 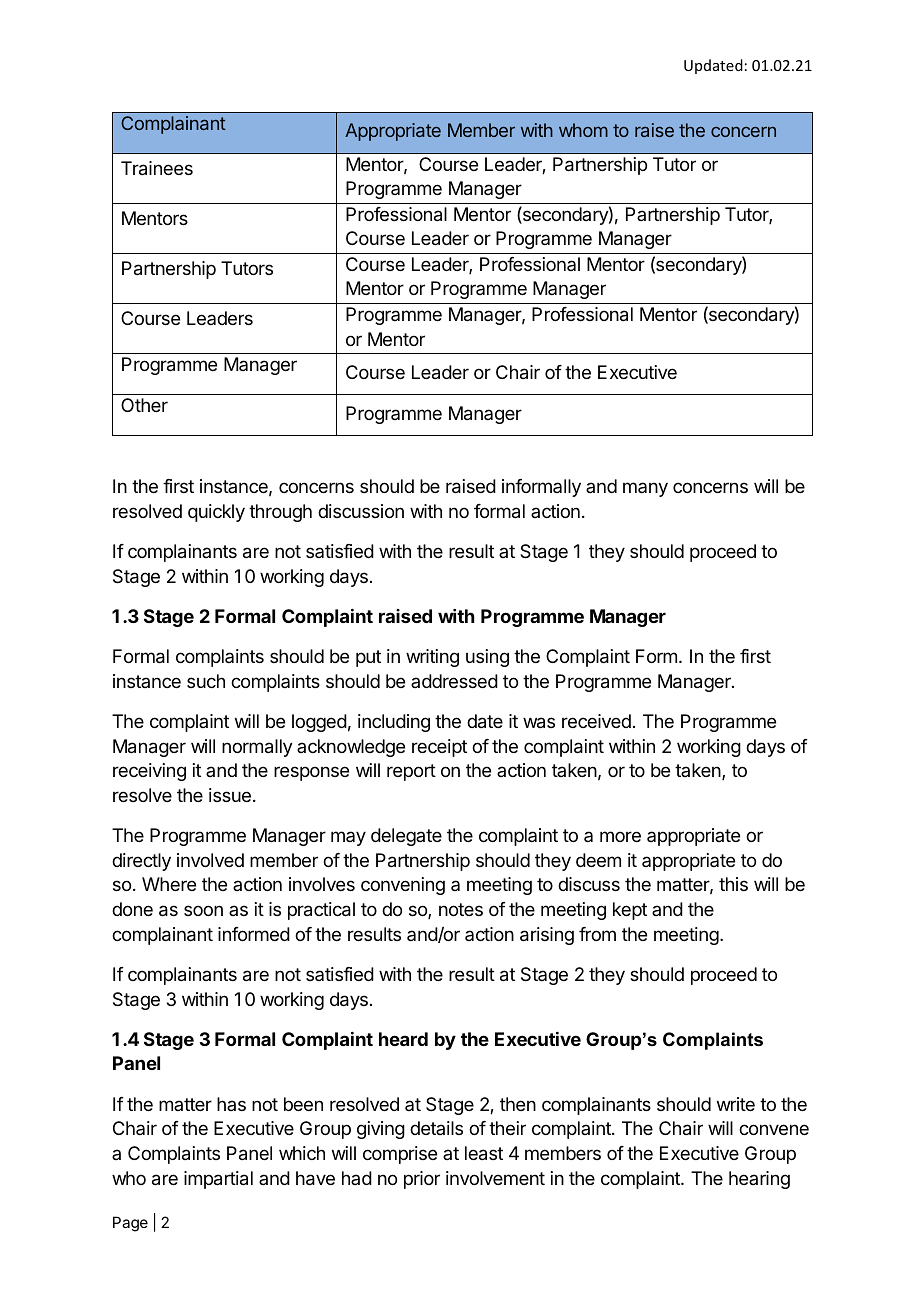 I want to click on such, so click(x=206, y=681).
